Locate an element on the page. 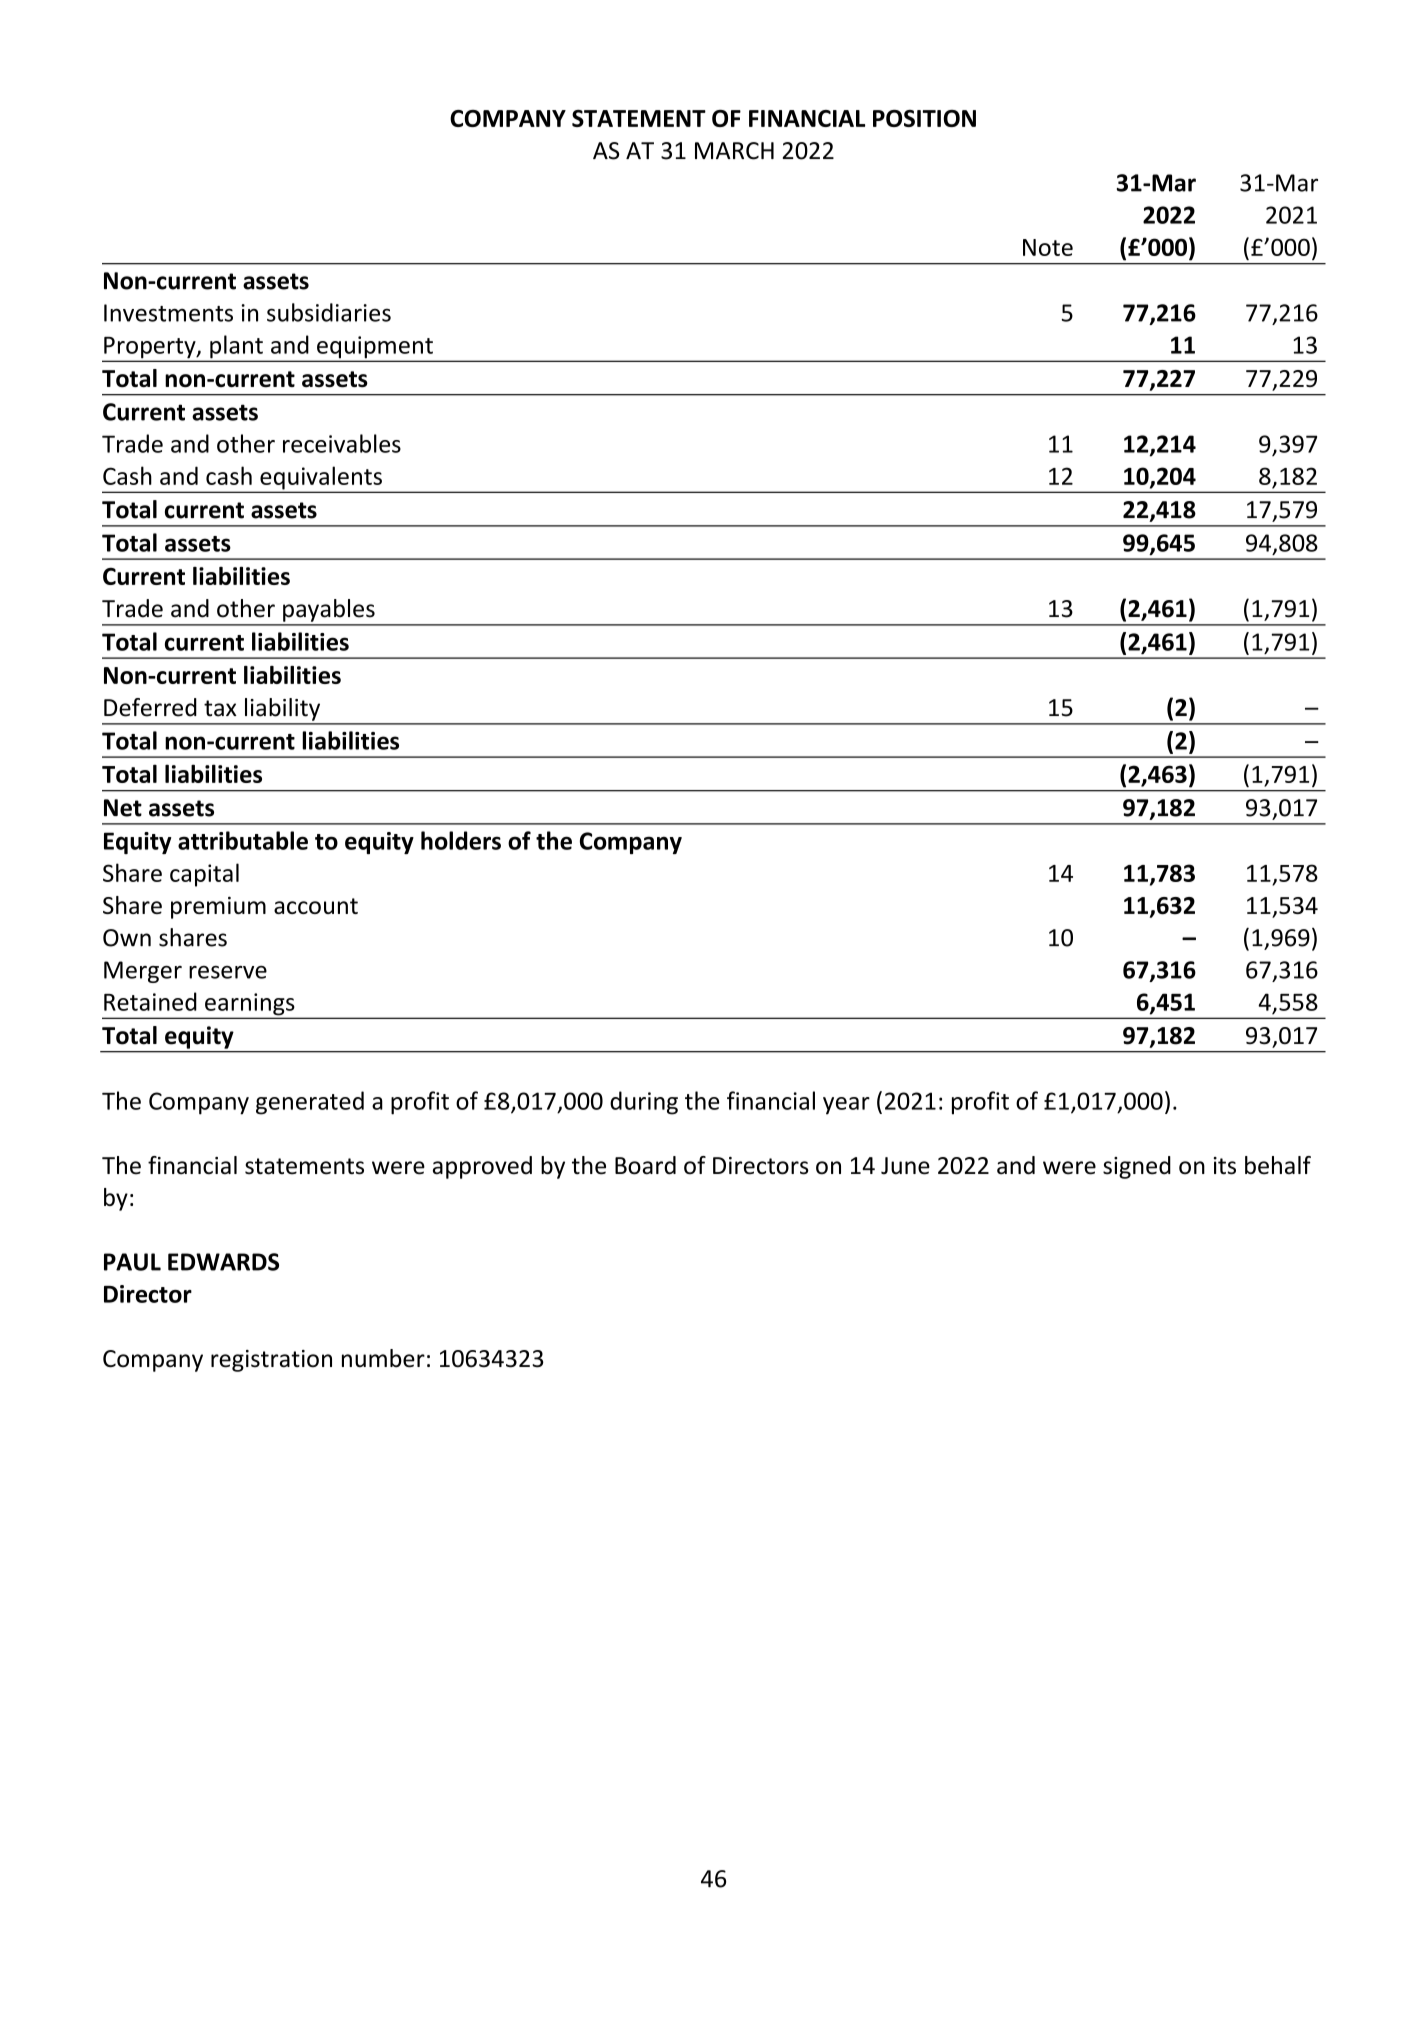  registration is located at coordinates (271, 1361).
